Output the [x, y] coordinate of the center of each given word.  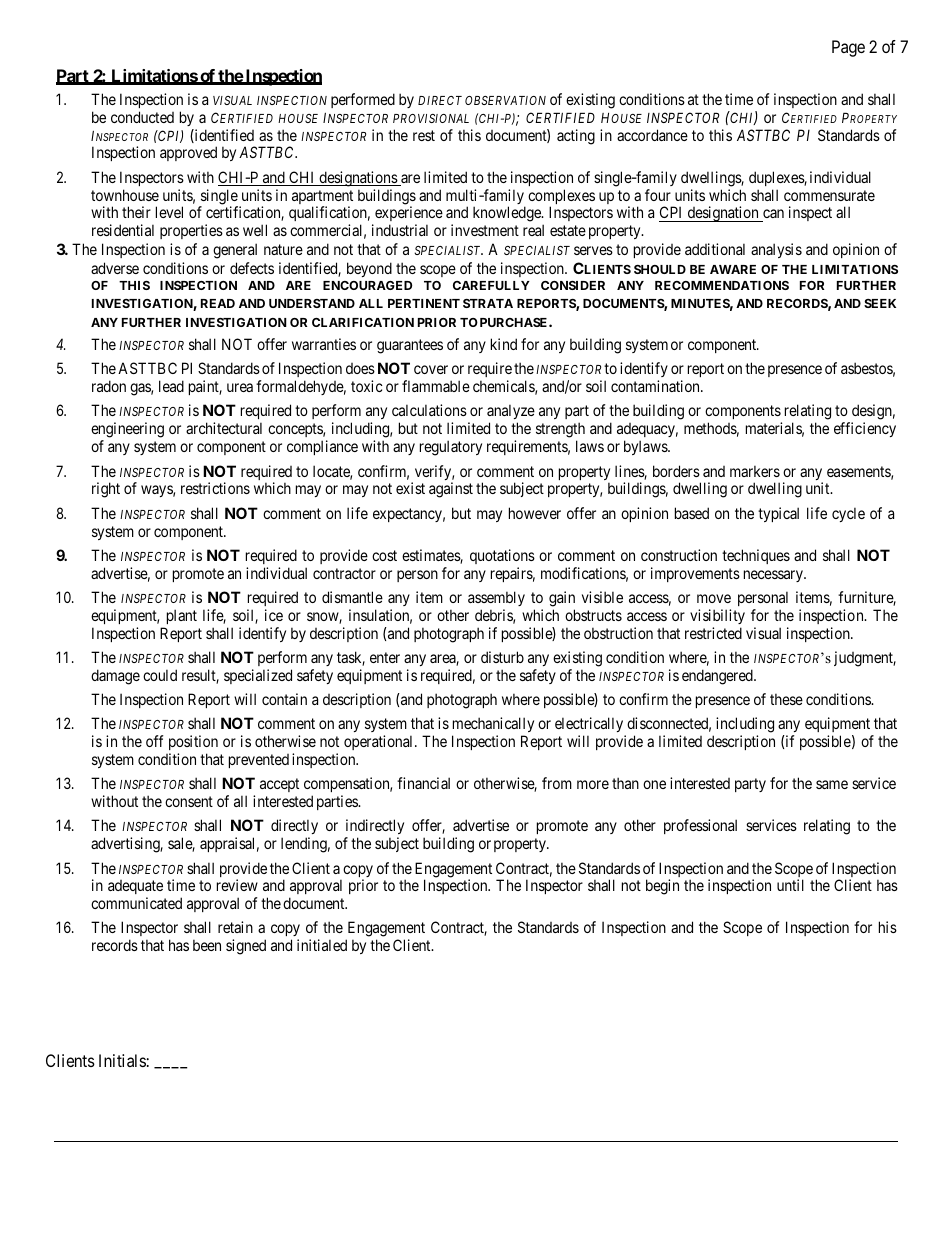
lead [171, 386]
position [193, 744]
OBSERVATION [505, 100]
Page [848, 48]
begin [662, 887]
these [786, 699]
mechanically [493, 726]
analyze [511, 413]
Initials [122, 1060]
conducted [142, 117]
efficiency [865, 429]
